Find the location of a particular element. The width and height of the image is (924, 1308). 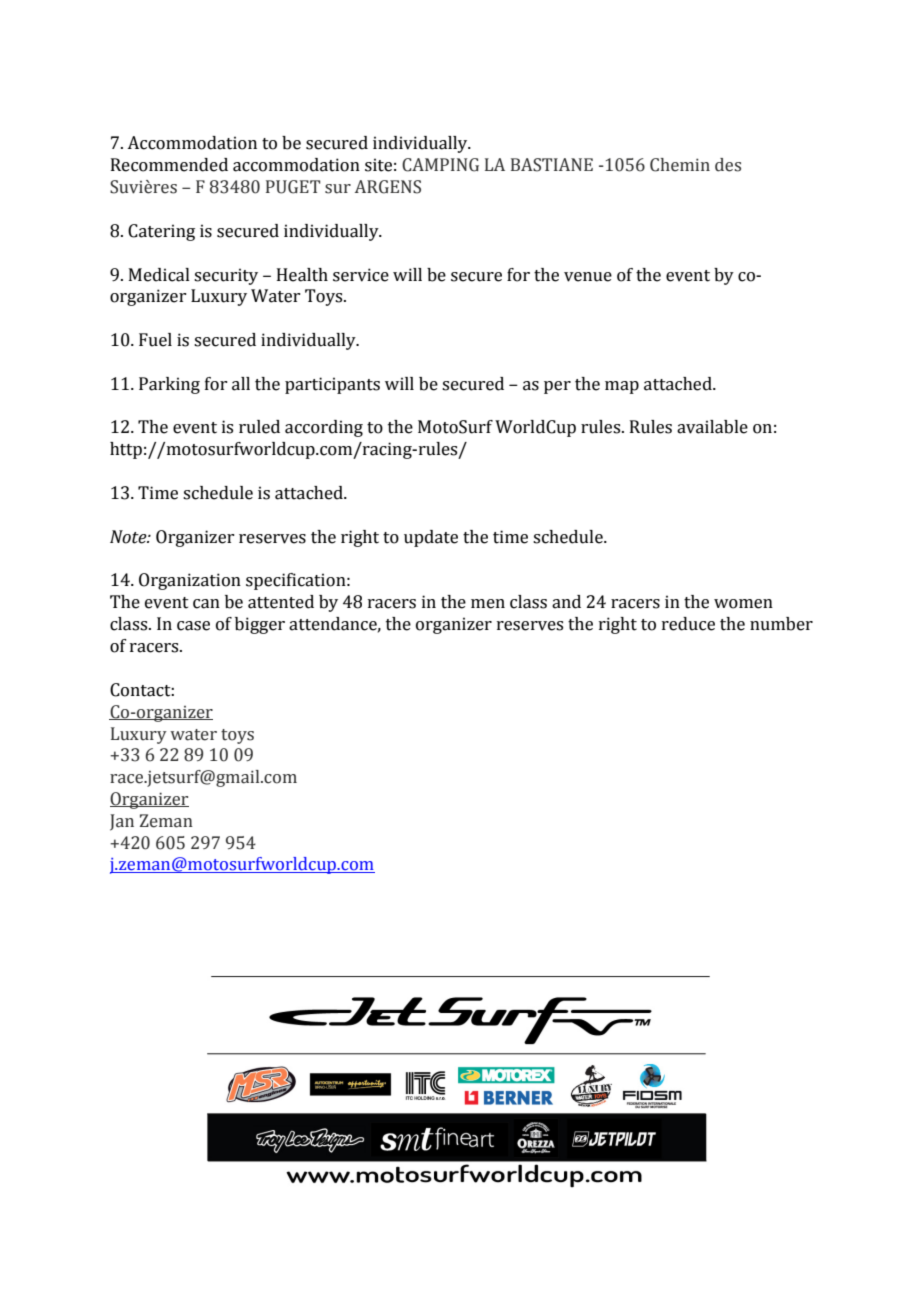

Fuel is located at coordinates (155, 340).
